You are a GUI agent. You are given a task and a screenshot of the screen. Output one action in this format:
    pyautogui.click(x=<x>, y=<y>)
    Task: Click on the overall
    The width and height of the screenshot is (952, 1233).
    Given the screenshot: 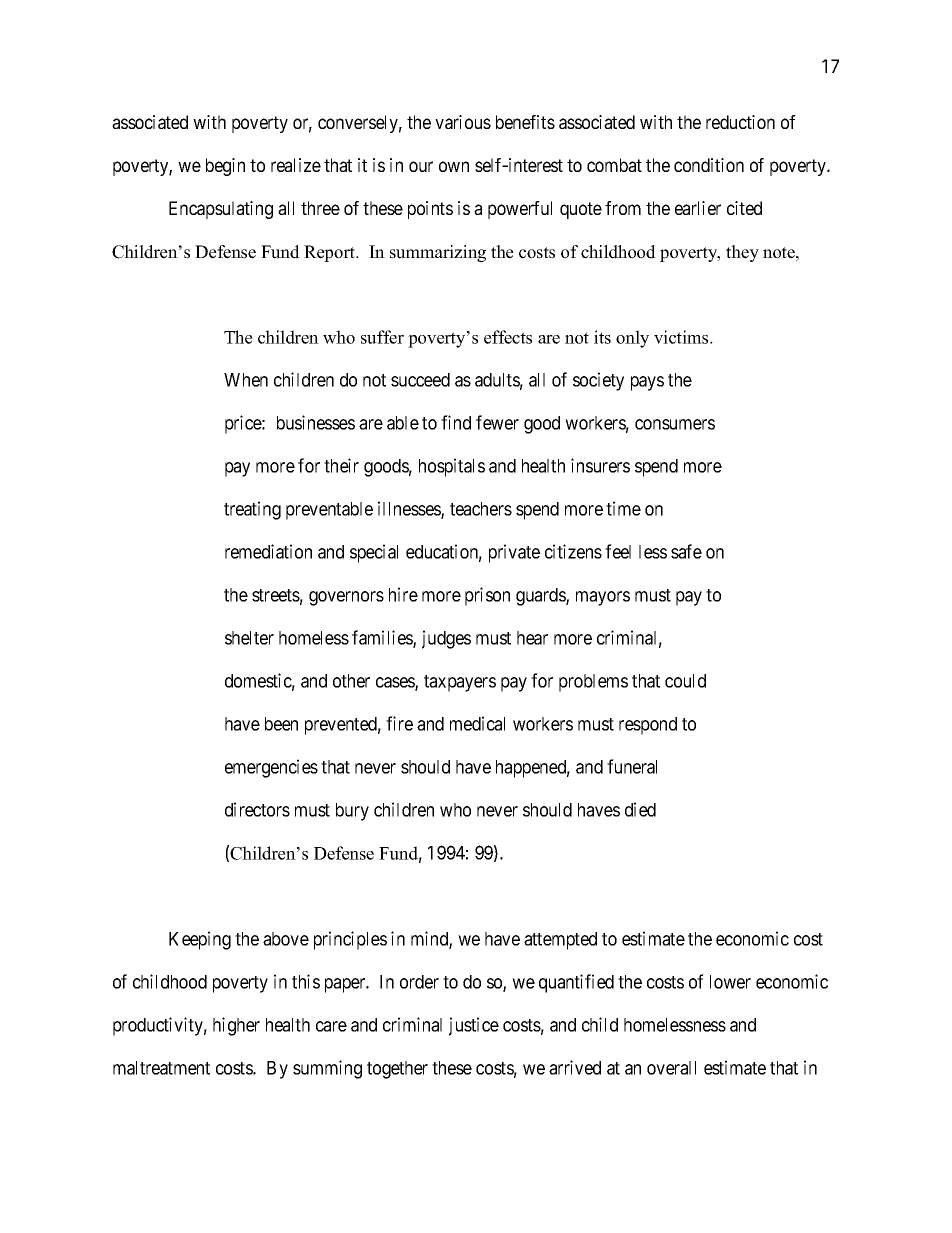 What is the action you would take?
    pyautogui.click(x=671, y=1068)
